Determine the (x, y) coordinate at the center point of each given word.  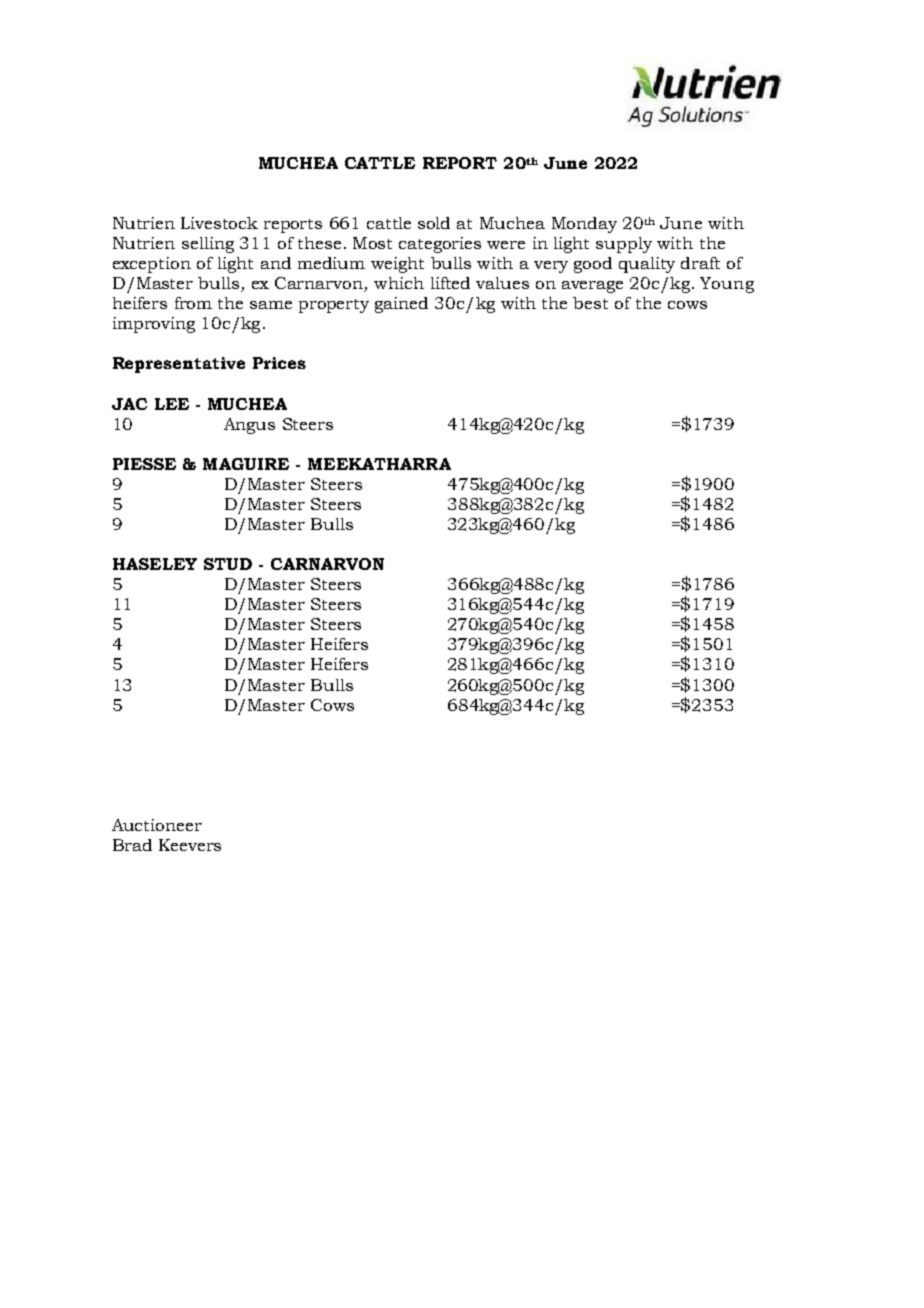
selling (208, 245)
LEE (172, 404)
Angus (249, 426)
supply (624, 245)
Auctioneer (157, 825)
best (590, 303)
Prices (279, 363)
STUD (228, 564)
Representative (179, 365)
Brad (132, 845)
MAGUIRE (246, 464)
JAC (129, 404)
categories (440, 245)
